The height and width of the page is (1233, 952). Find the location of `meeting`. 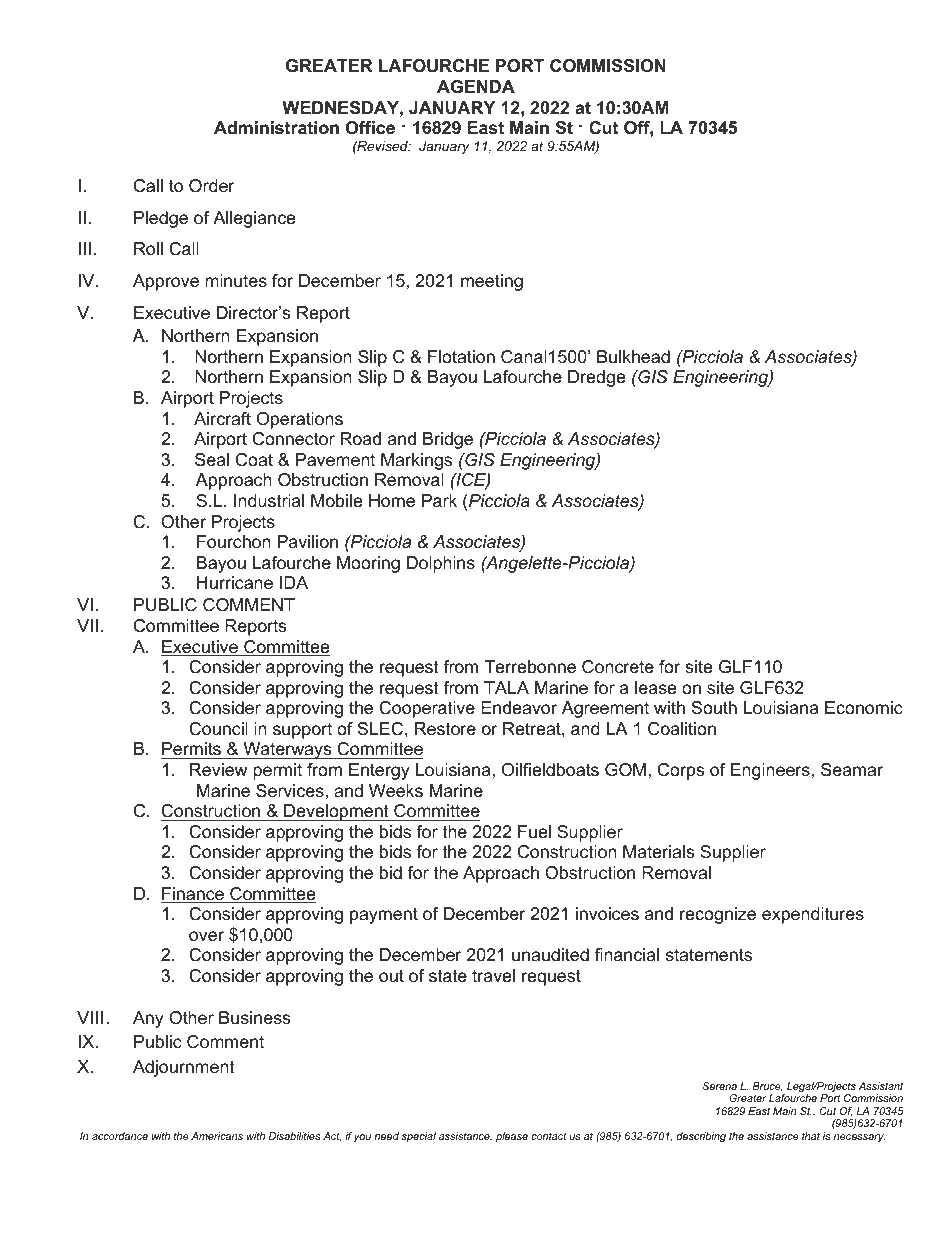

meeting is located at coordinates (492, 282).
